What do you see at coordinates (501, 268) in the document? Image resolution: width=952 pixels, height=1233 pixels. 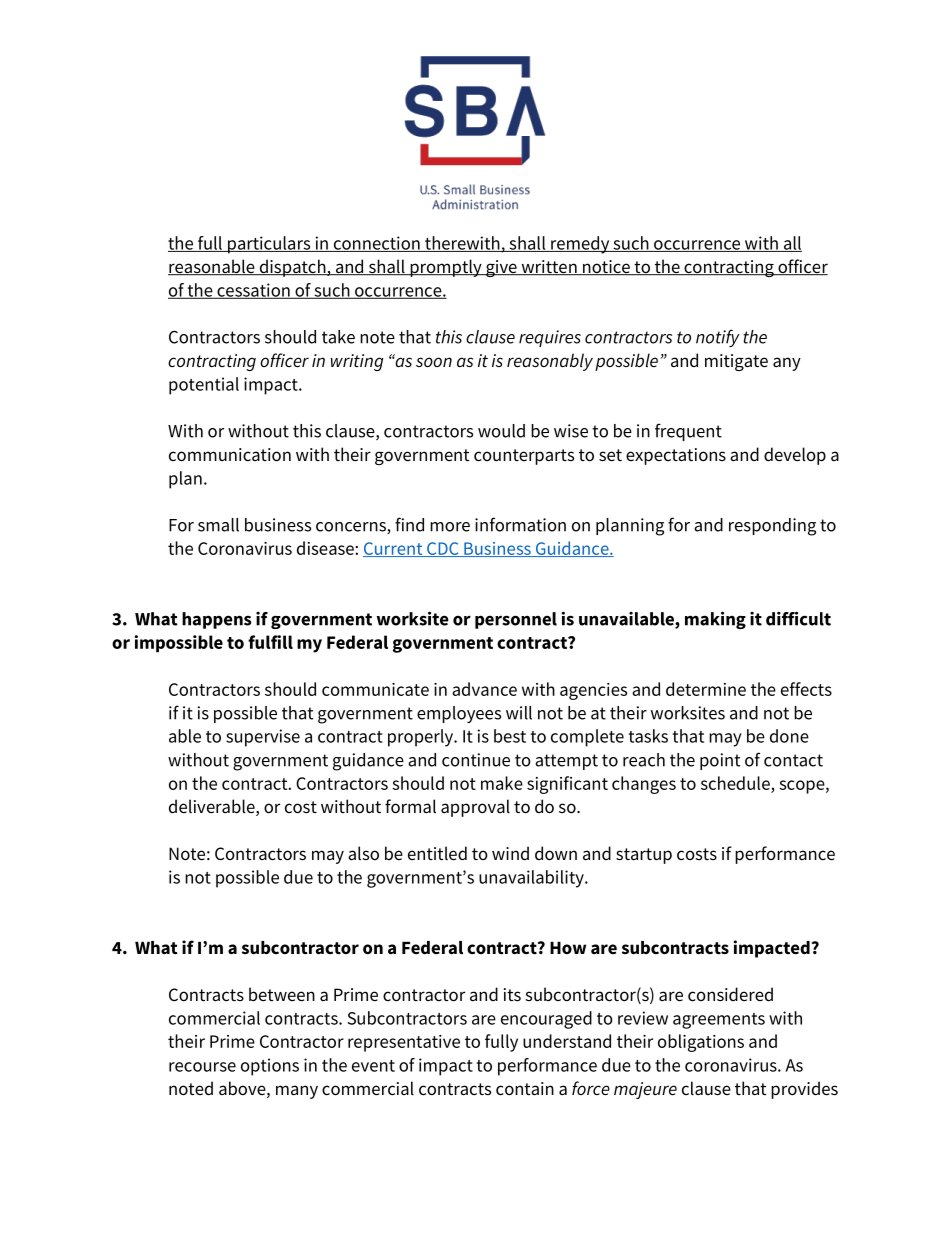 I see `give` at bounding box center [501, 268].
